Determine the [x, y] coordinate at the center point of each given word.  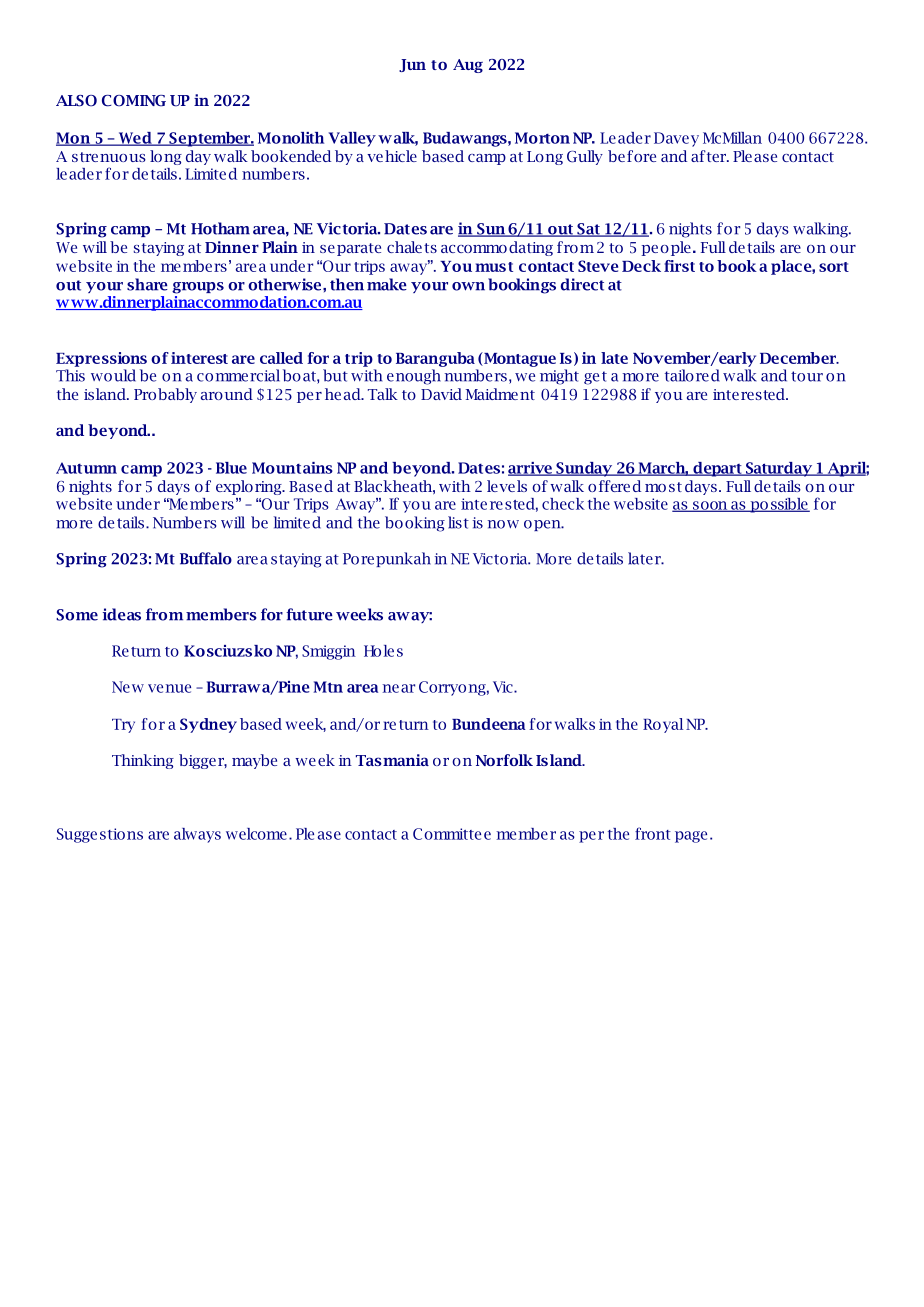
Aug [468, 66]
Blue [231, 468]
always [197, 835]
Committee [452, 834]
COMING [134, 101]
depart [717, 469]
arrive [531, 469]
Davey [676, 139]
